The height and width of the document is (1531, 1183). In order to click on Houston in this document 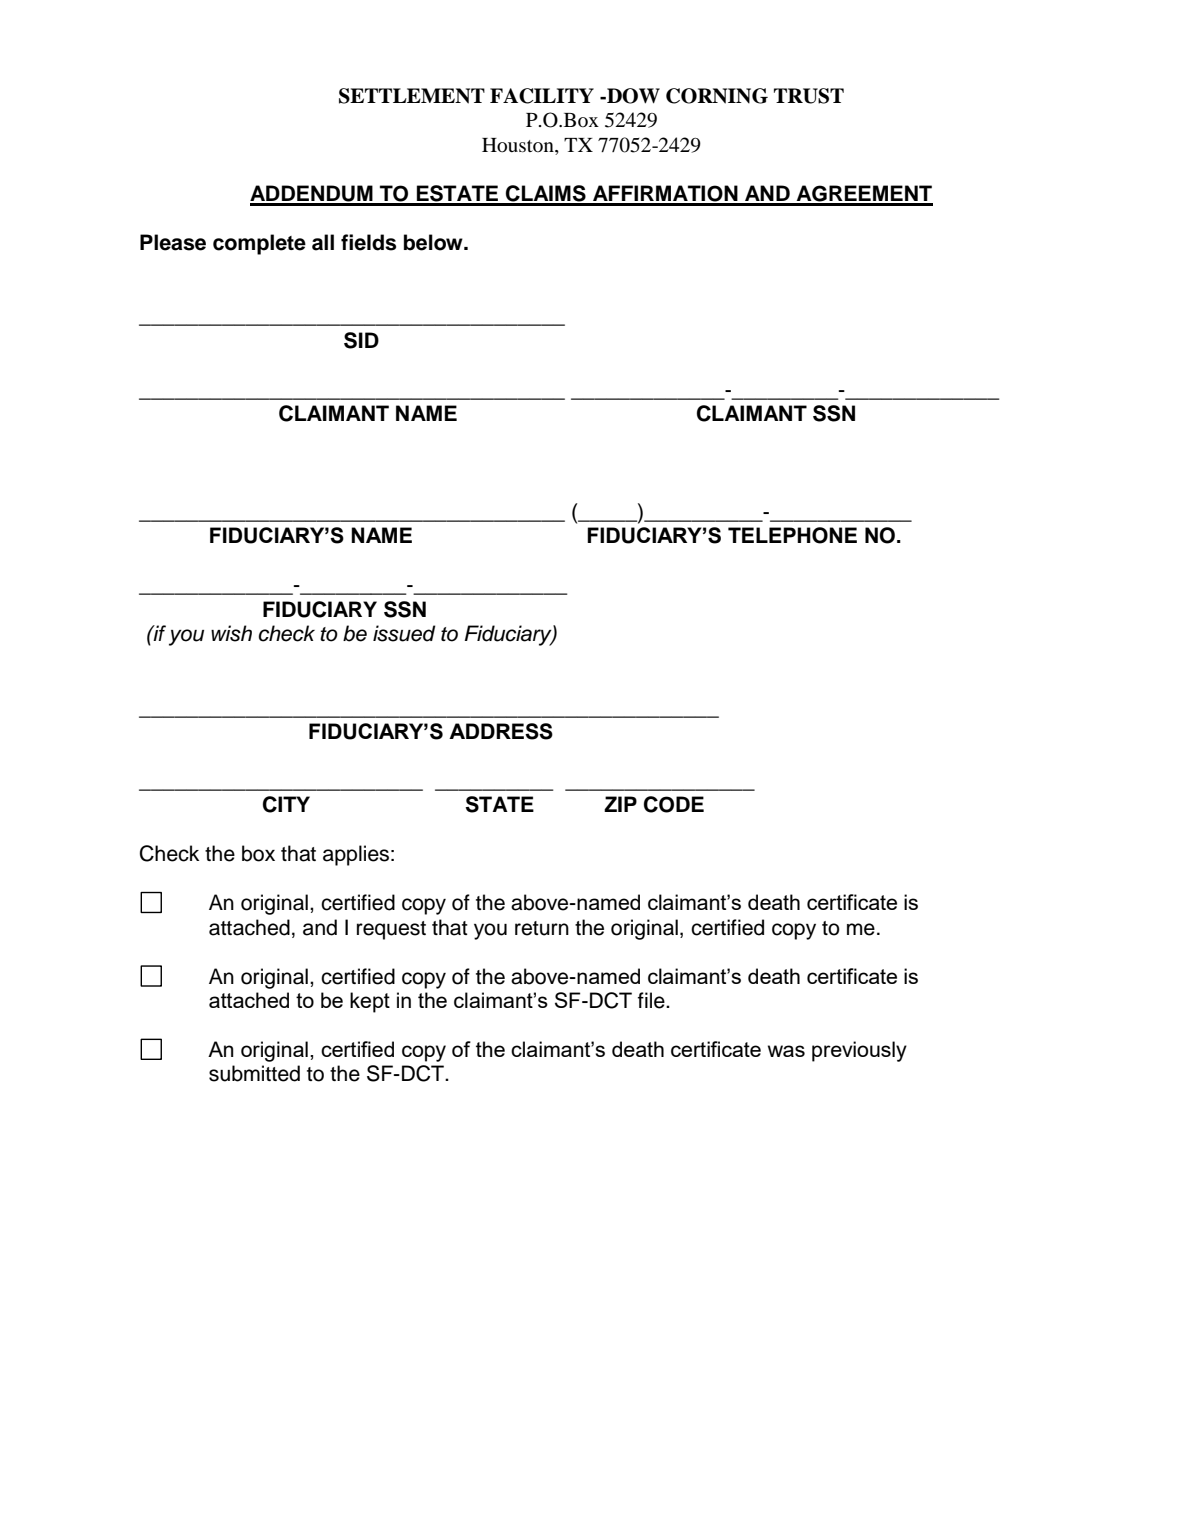, I will do `click(519, 145)`.
